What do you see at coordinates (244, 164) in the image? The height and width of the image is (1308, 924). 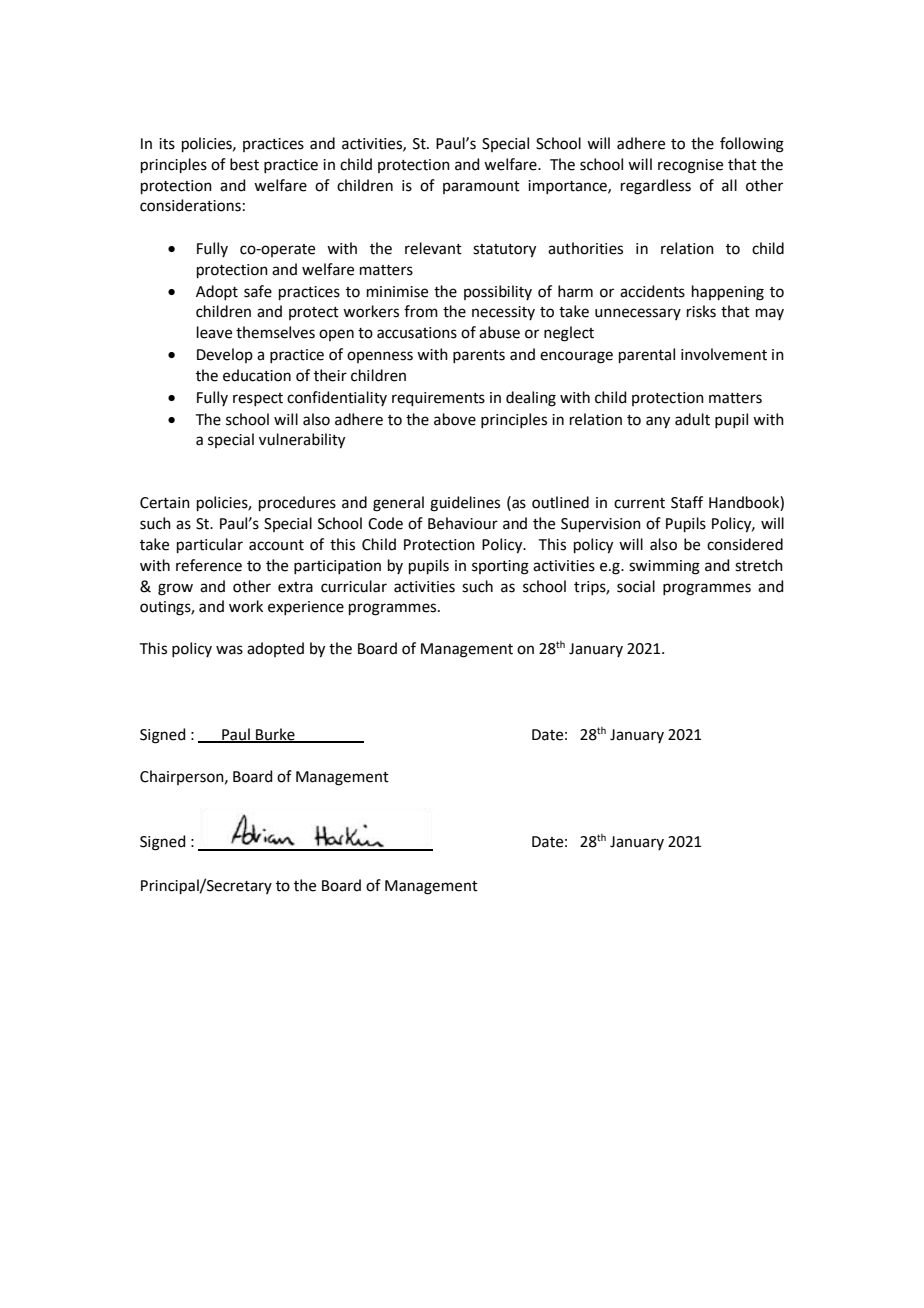 I see `best` at bounding box center [244, 164].
